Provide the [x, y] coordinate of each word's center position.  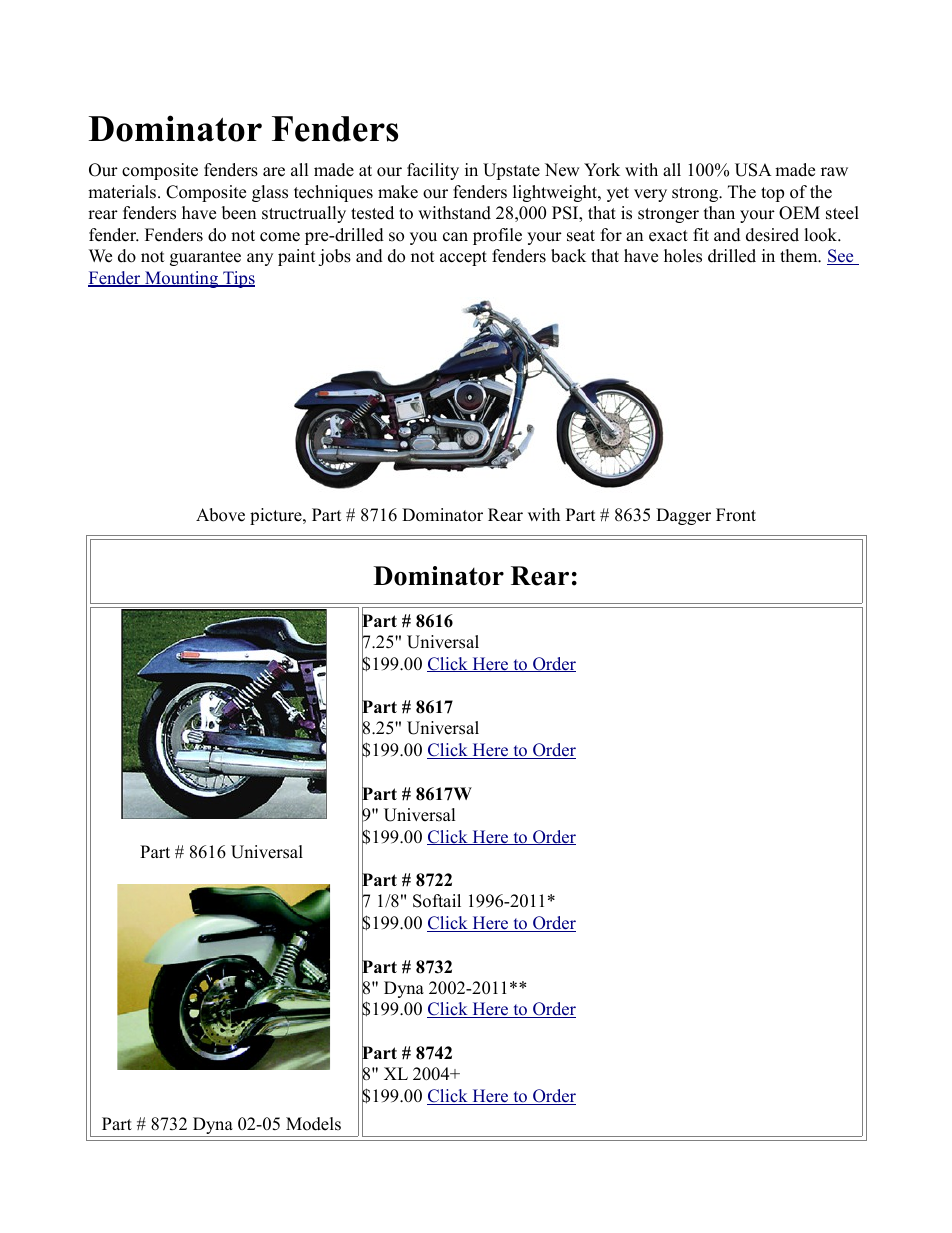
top [772, 194]
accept [463, 258]
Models [313, 1124]
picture [277, 516]
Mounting [182, 279]
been [239, 213]
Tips [238, 279]
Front [736, 515]
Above [220, 515]
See [841, 257]
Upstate [511, 171]
